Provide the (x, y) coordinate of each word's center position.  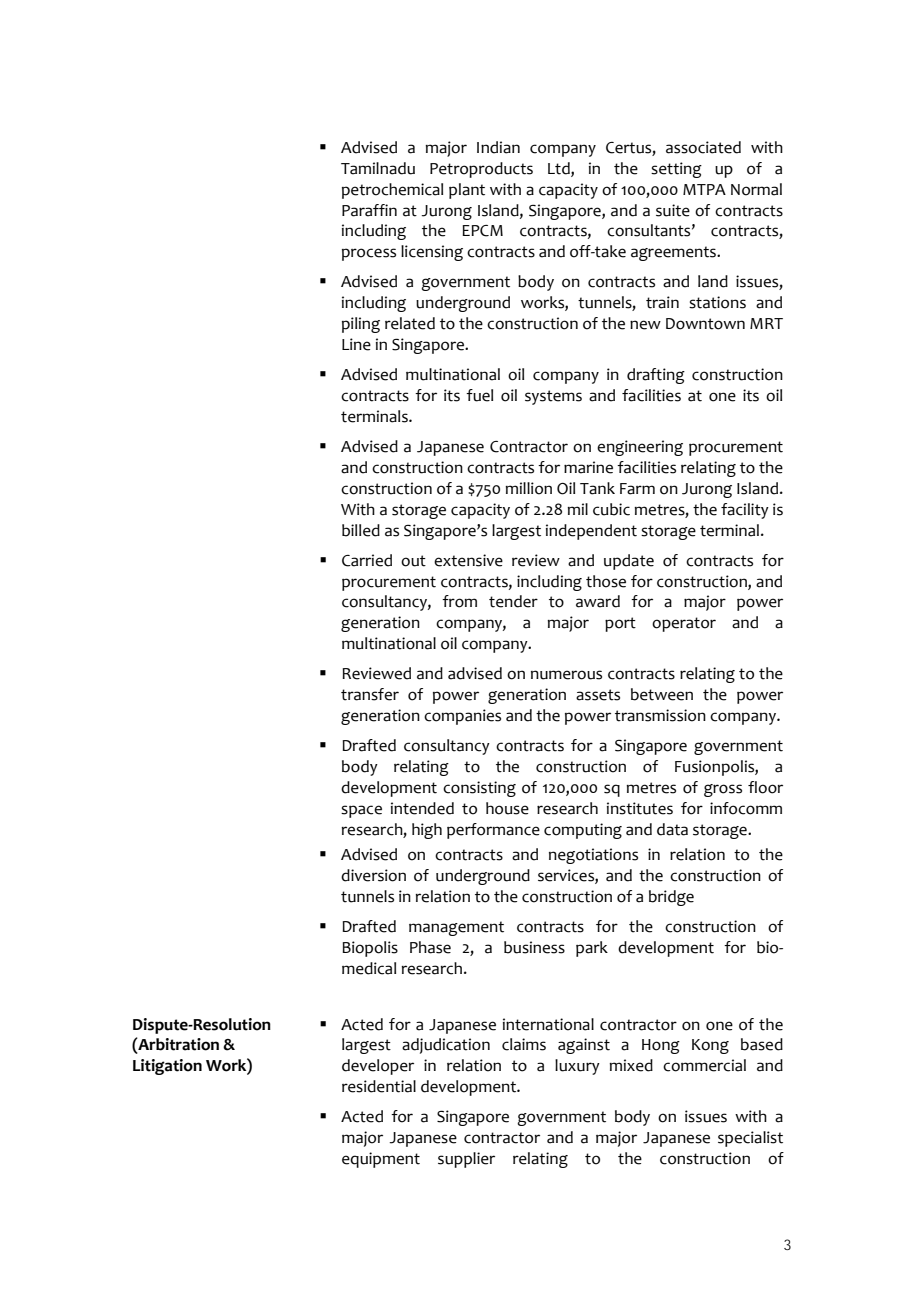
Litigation (167, 1067)
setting (676, 170)
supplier (466, 1160)
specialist (750, 1139)
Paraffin (369, 210)
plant (467, 191)
